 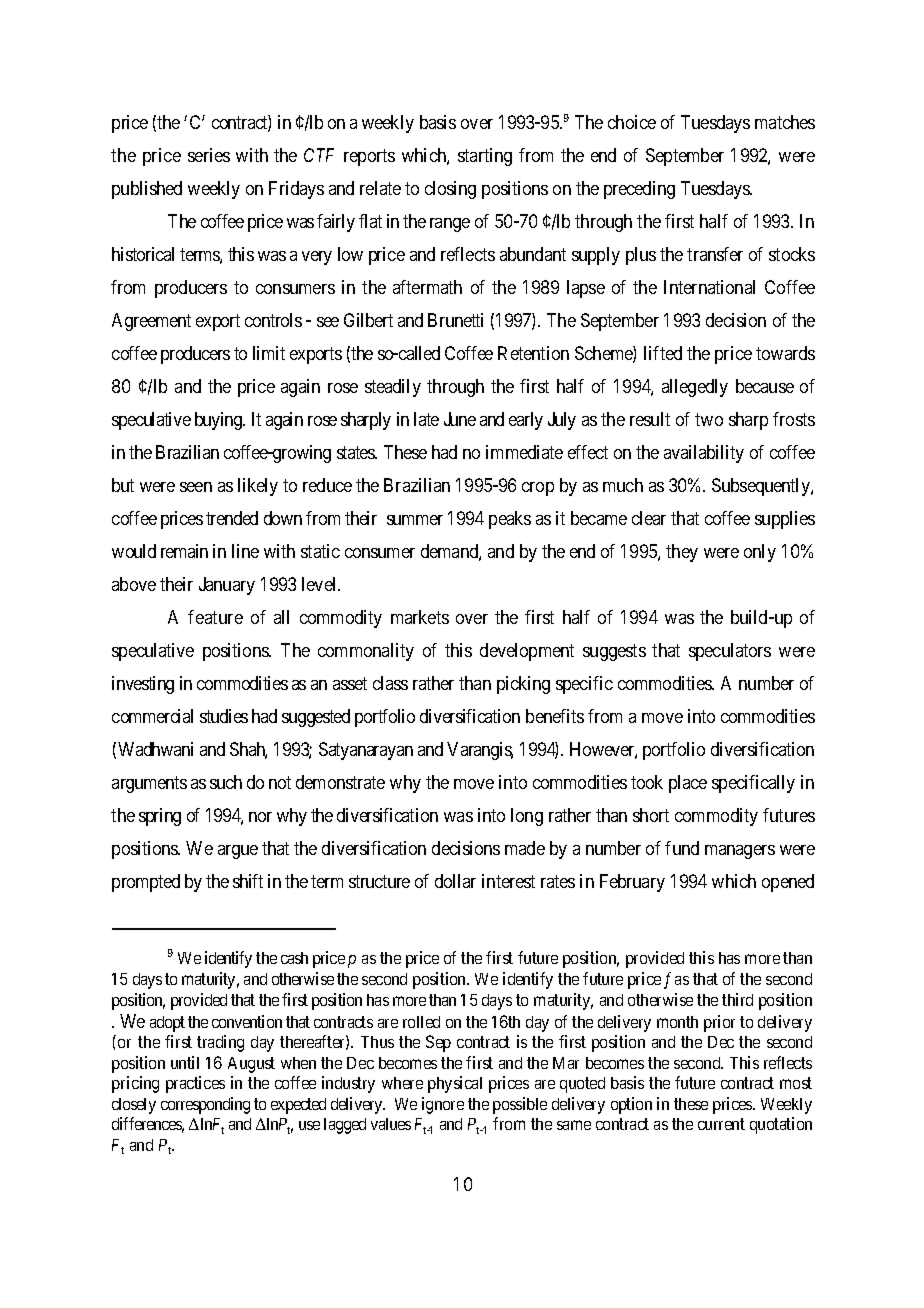 I want to click on corresponding, so click(x=205, y=1105).
